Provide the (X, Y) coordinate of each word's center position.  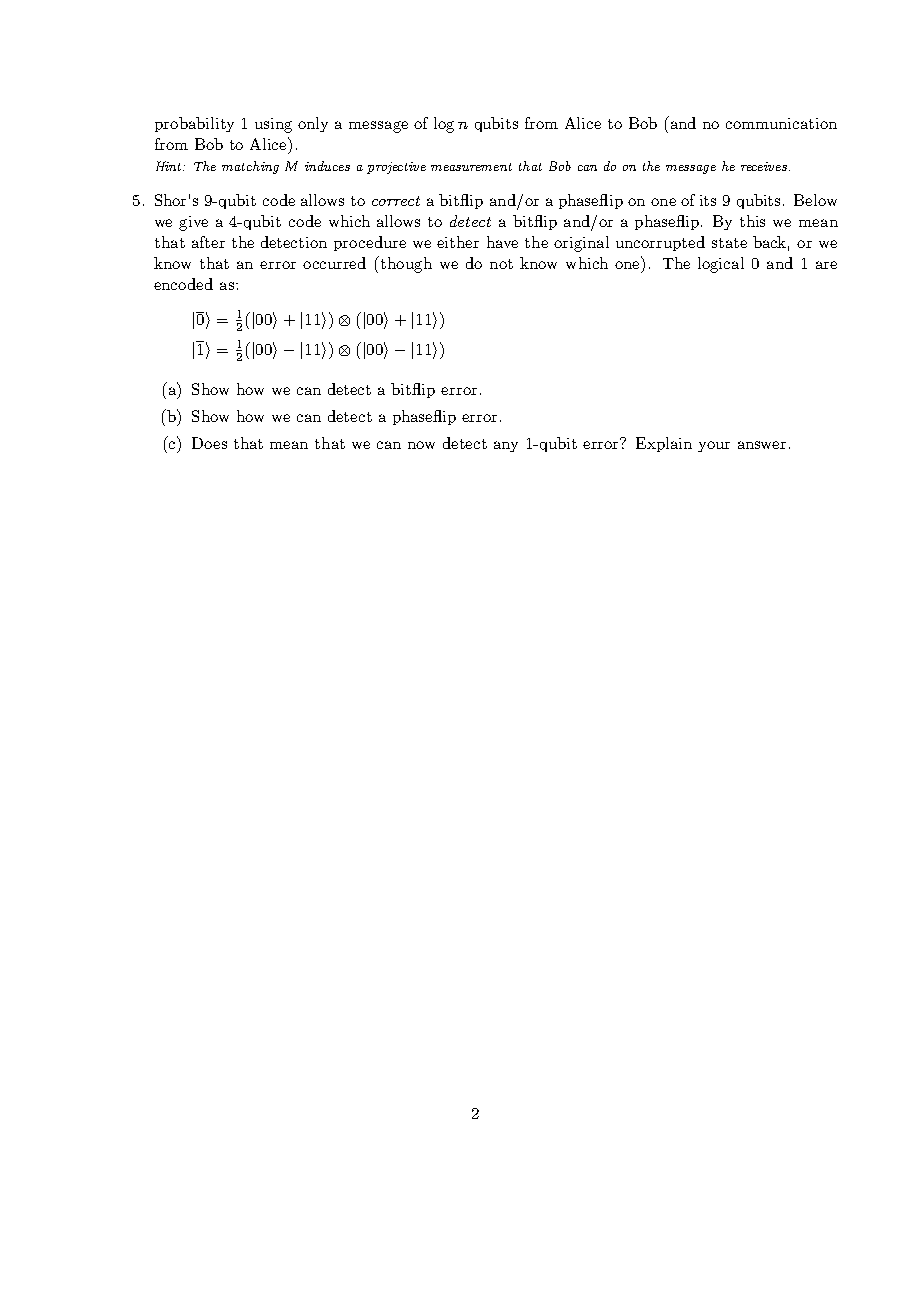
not (501, 264)
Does (209, 443)
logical (721, 265)
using (273, 125)
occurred (334, 263)
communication (781, 123)
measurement (471, 167)
